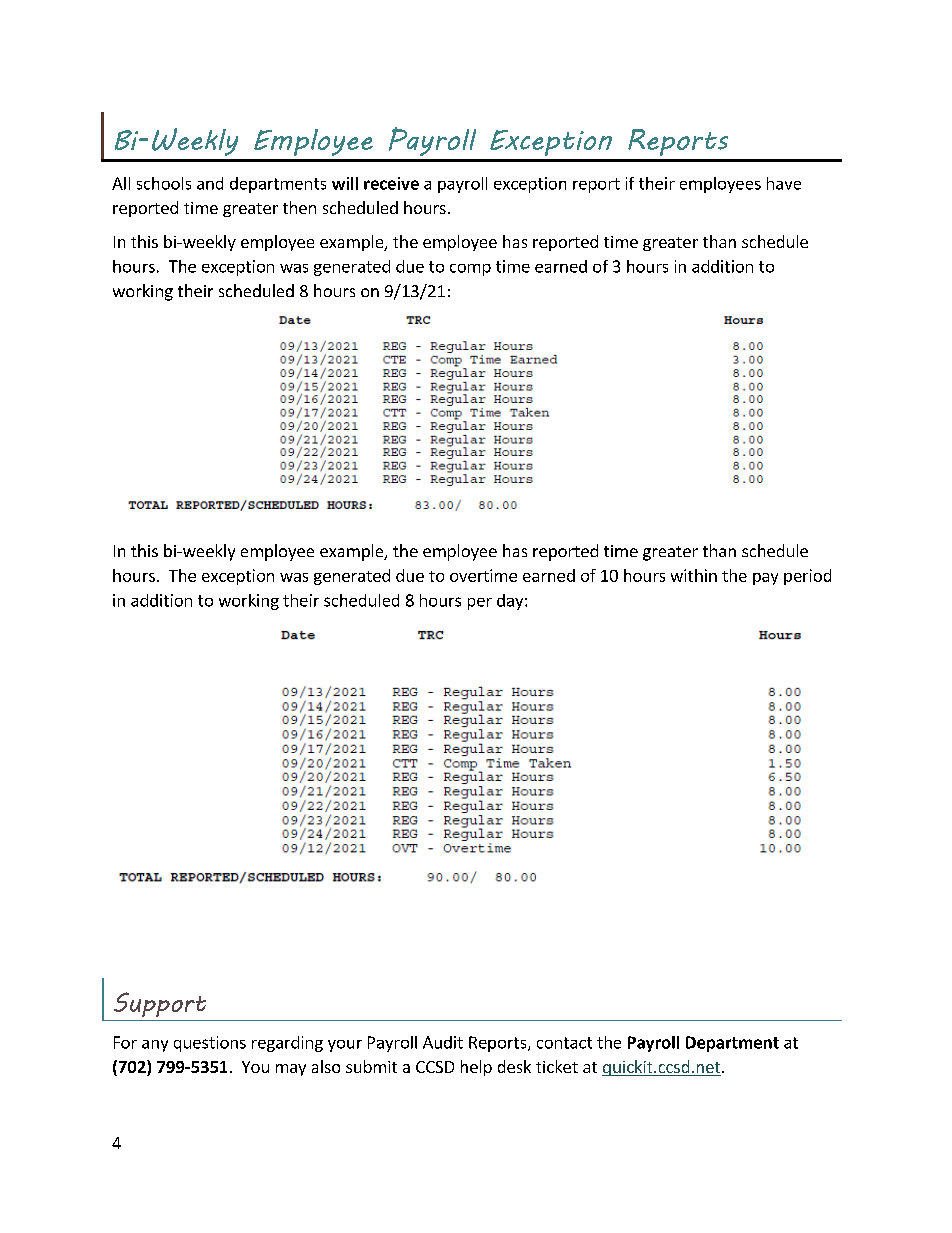  Describe the element at coordinates (160, 1004) in the page. I see `Support` at that location.
